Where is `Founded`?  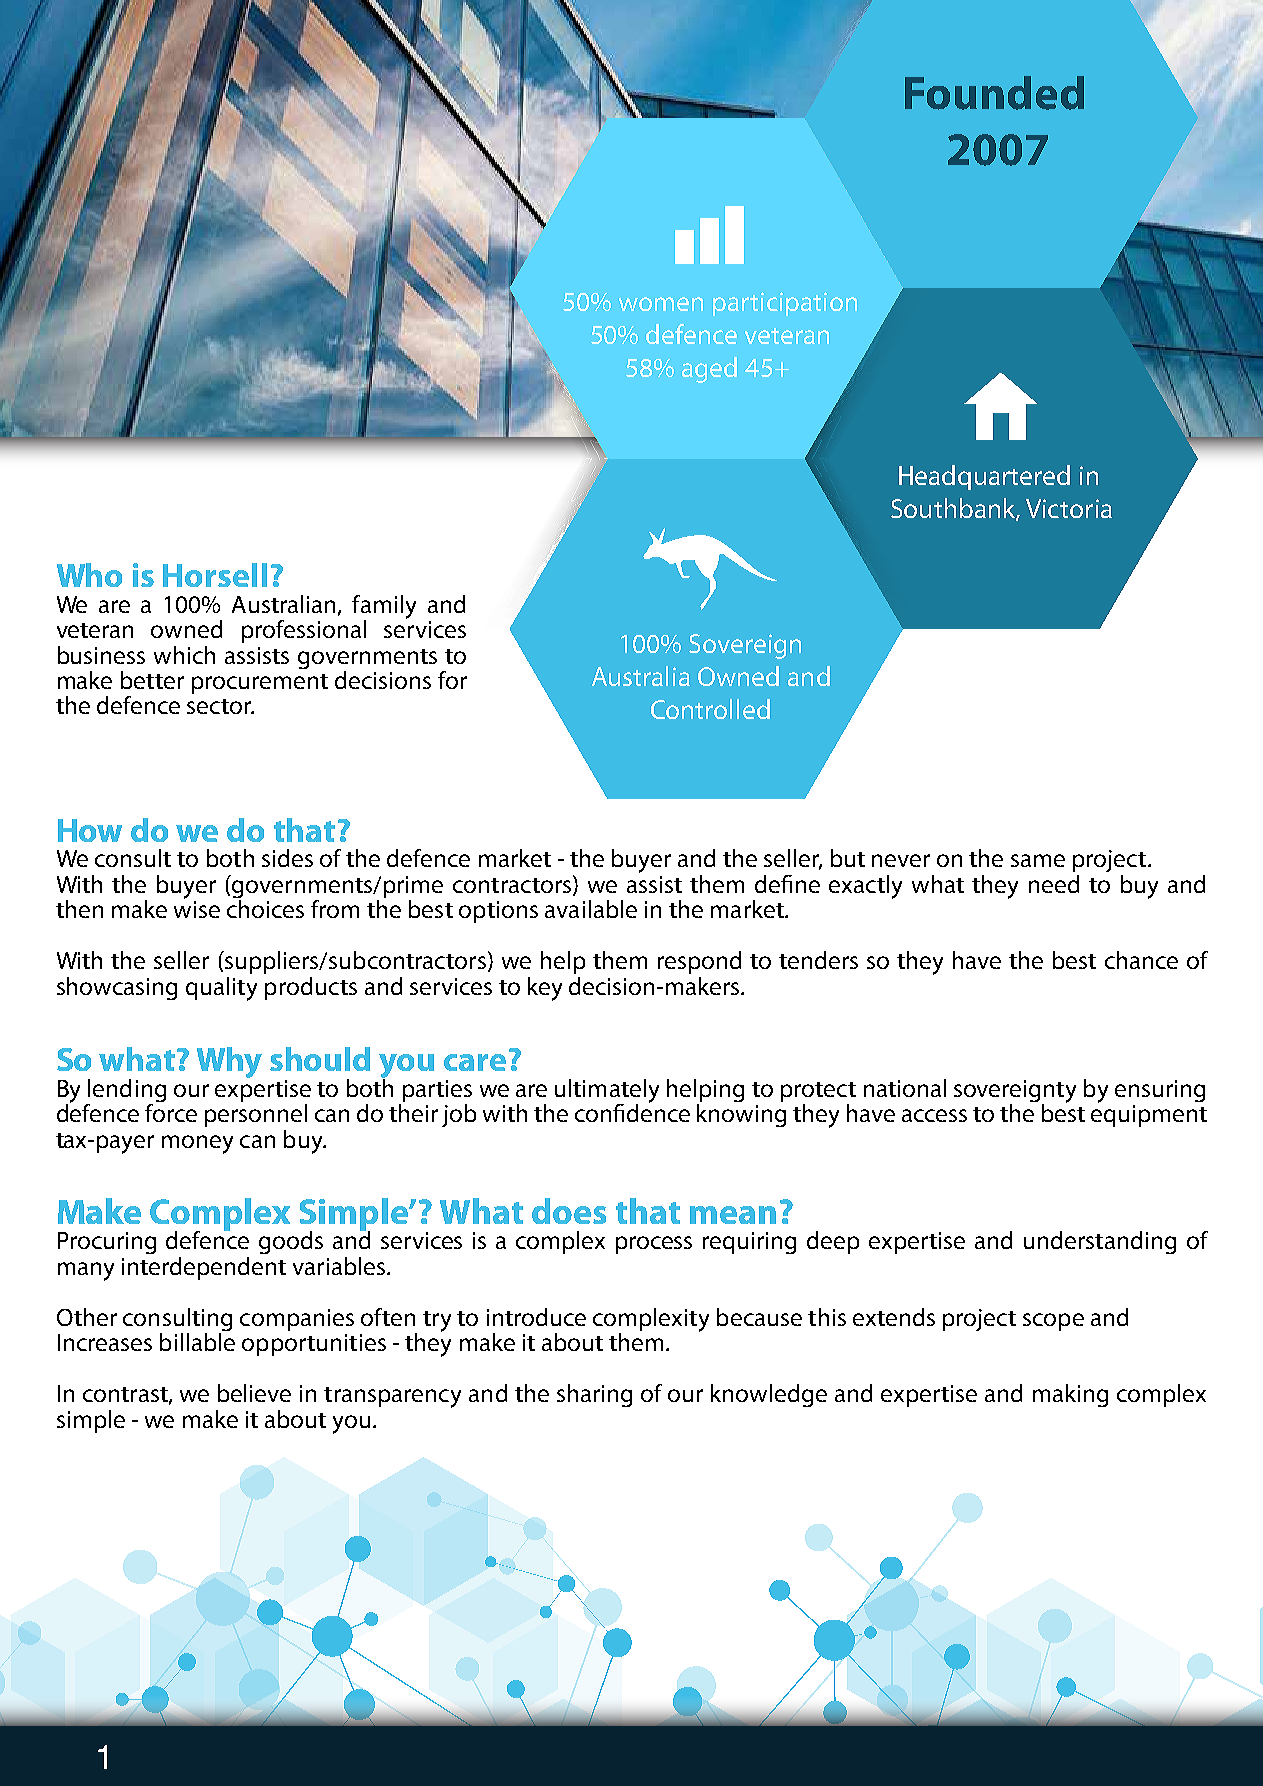 Founded is located at coordinates (994, 93).
